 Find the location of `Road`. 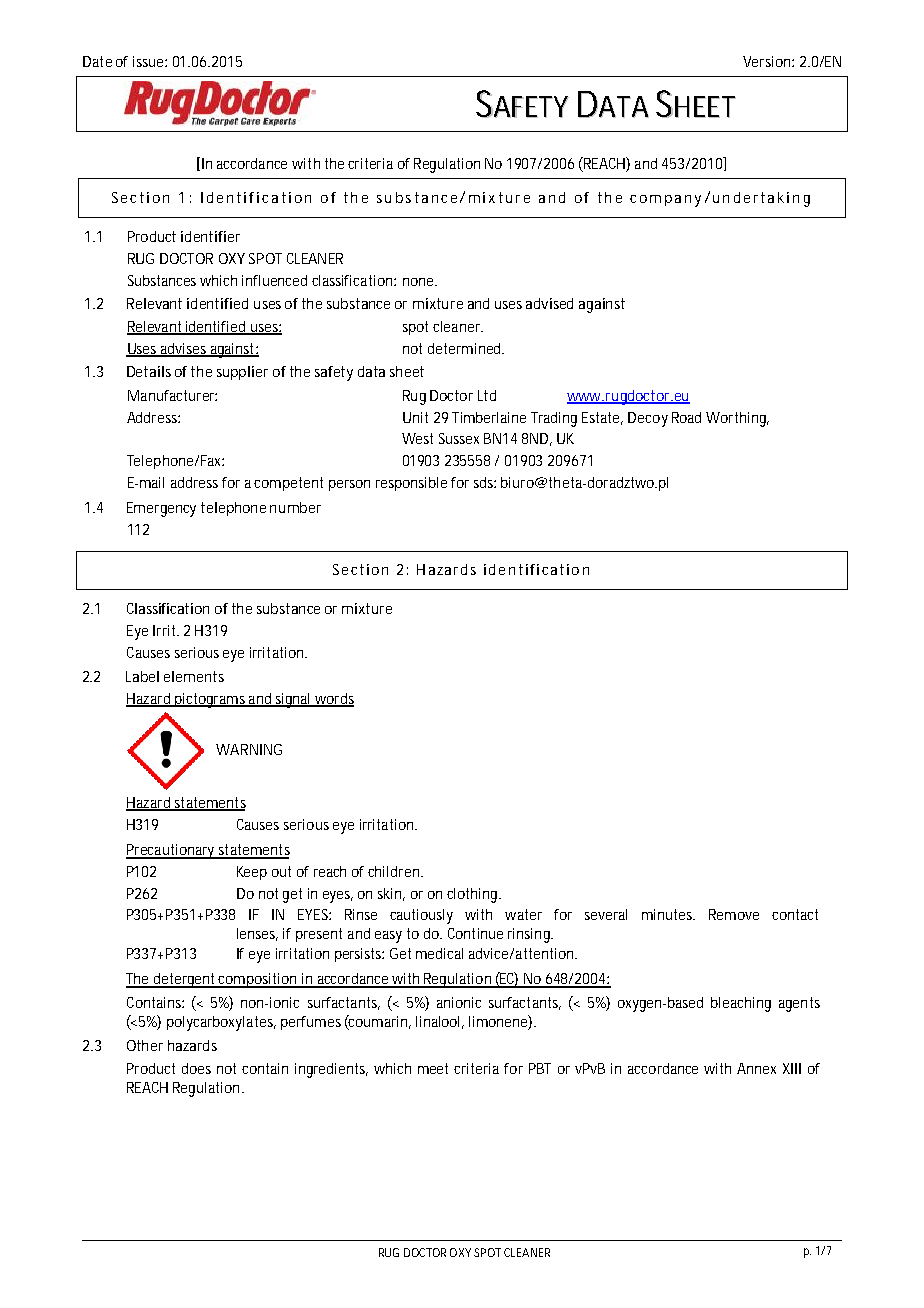

Road is located at coordinates (686, 417).
